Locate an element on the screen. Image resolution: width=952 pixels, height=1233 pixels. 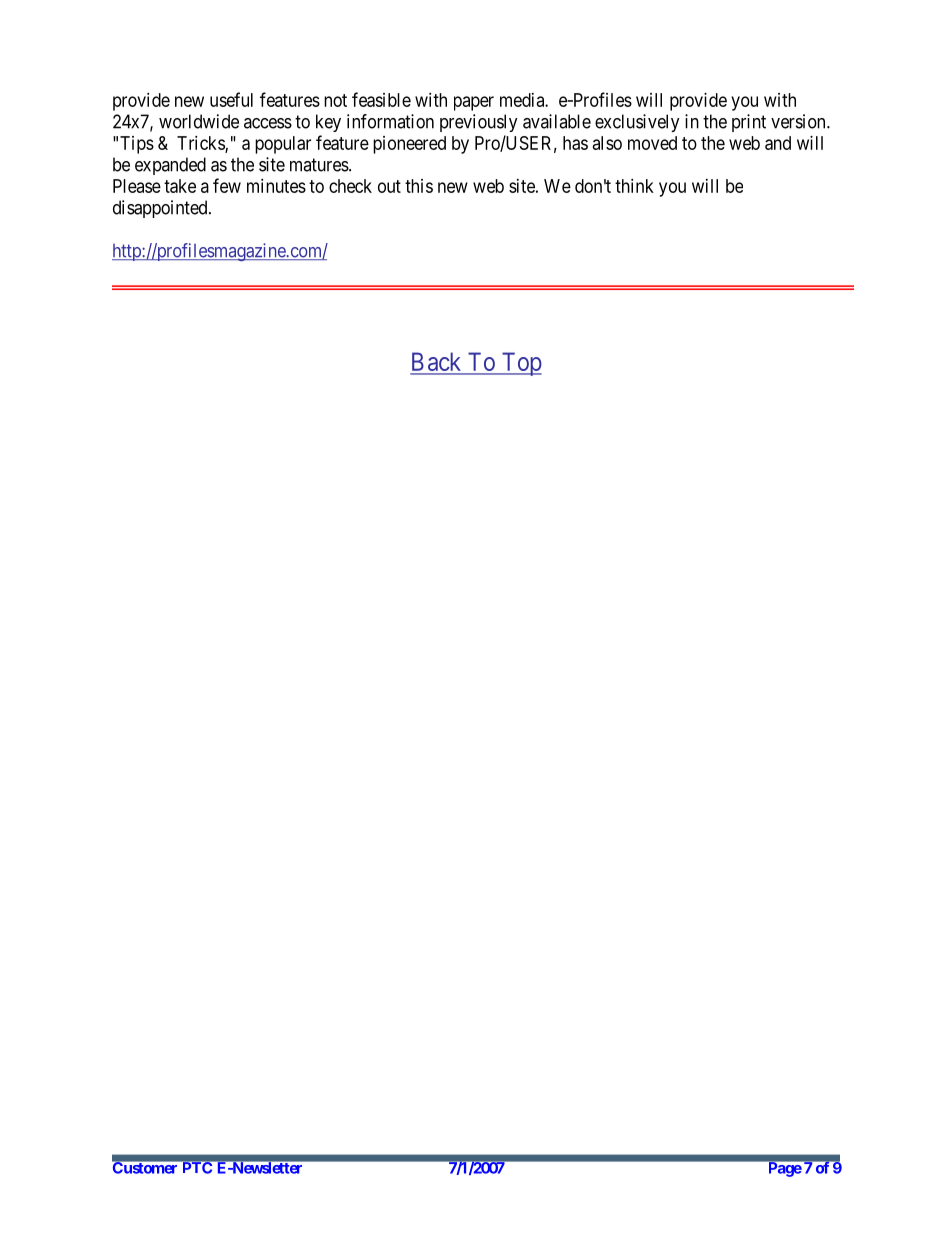
useful is located at coordinates (231, 99).
